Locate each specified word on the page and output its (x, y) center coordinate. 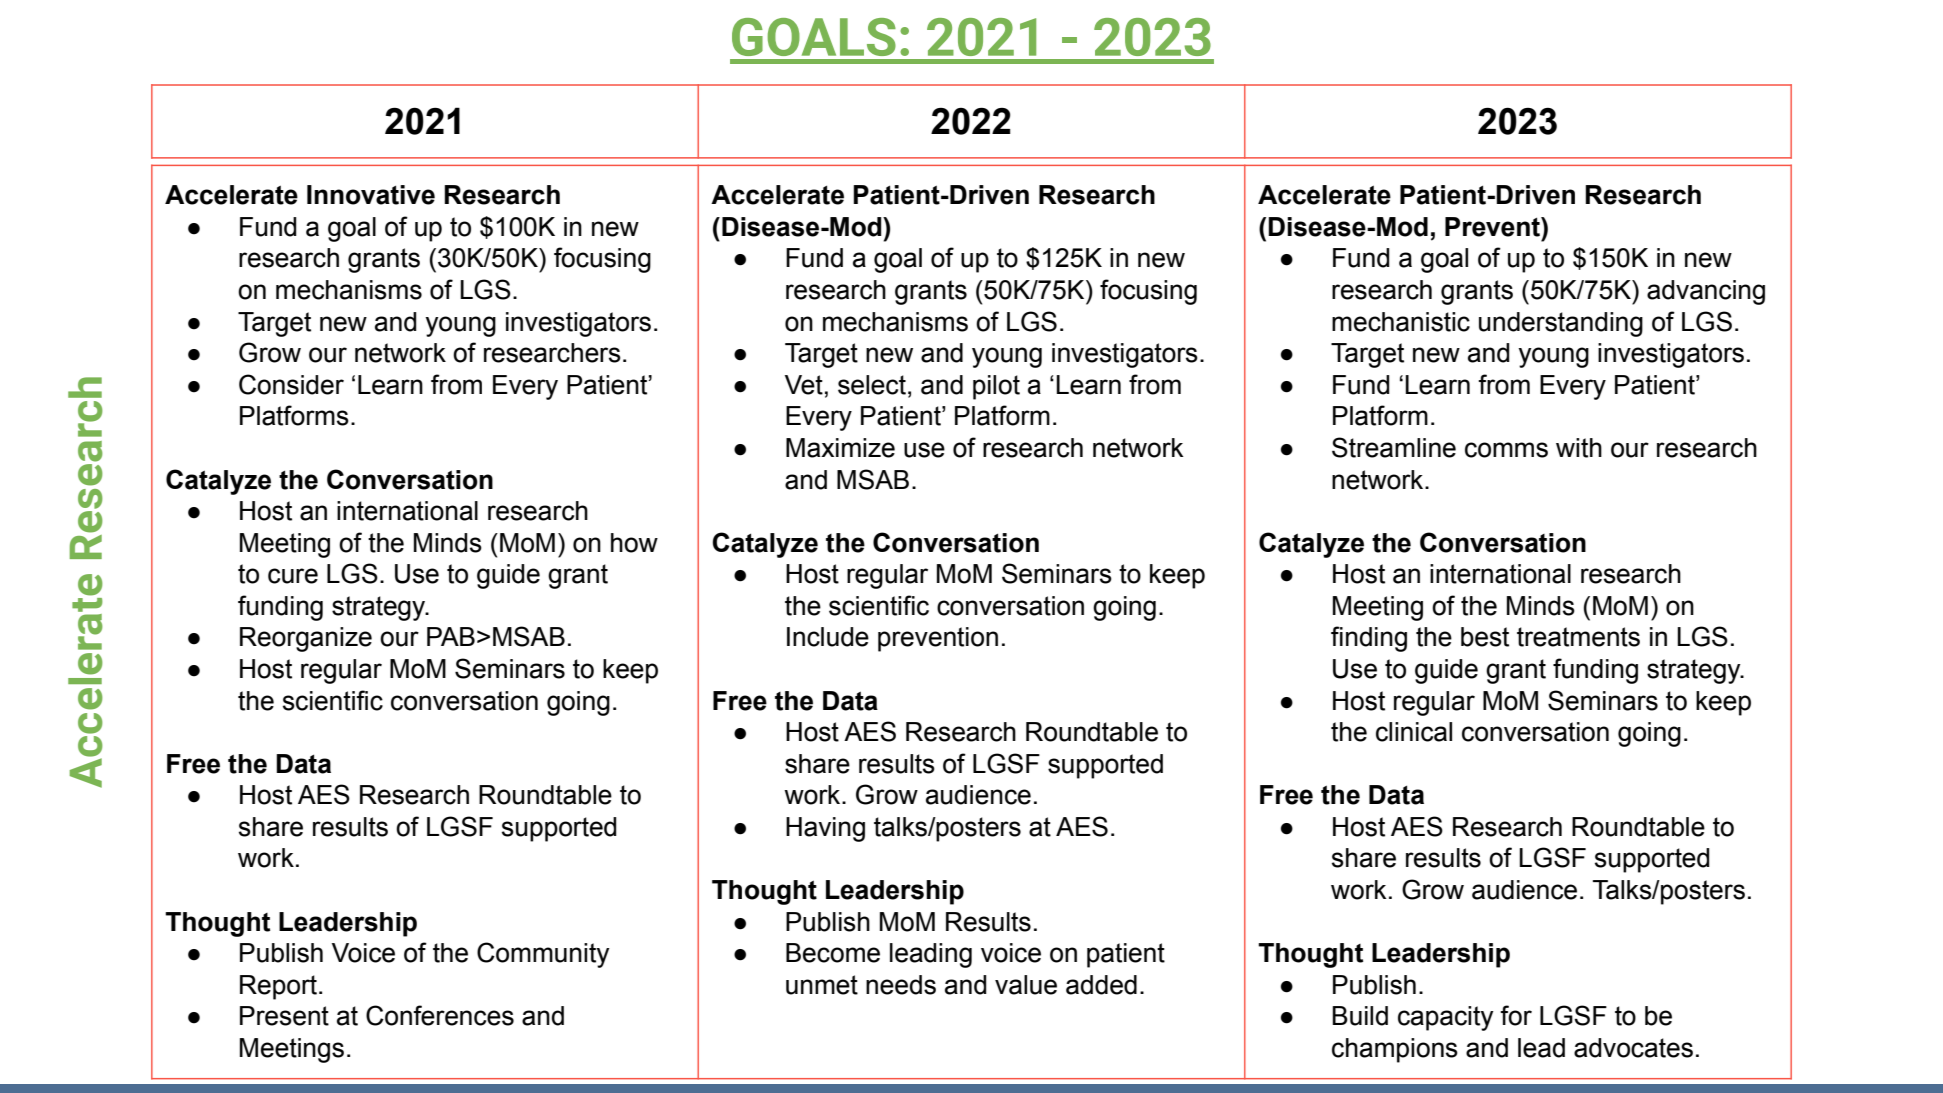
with (1579, 448)
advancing (1706, 292)
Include (828, 637)
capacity (1446, 1018)
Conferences (440, 1015)
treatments (1578, 637)
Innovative (371, 195)
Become (833, 953)
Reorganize (306, 639)
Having (825, 829)
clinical (1414, 732)
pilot (996, 387)
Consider (291, 384)
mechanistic (1401, 322)
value (1026, 985)
